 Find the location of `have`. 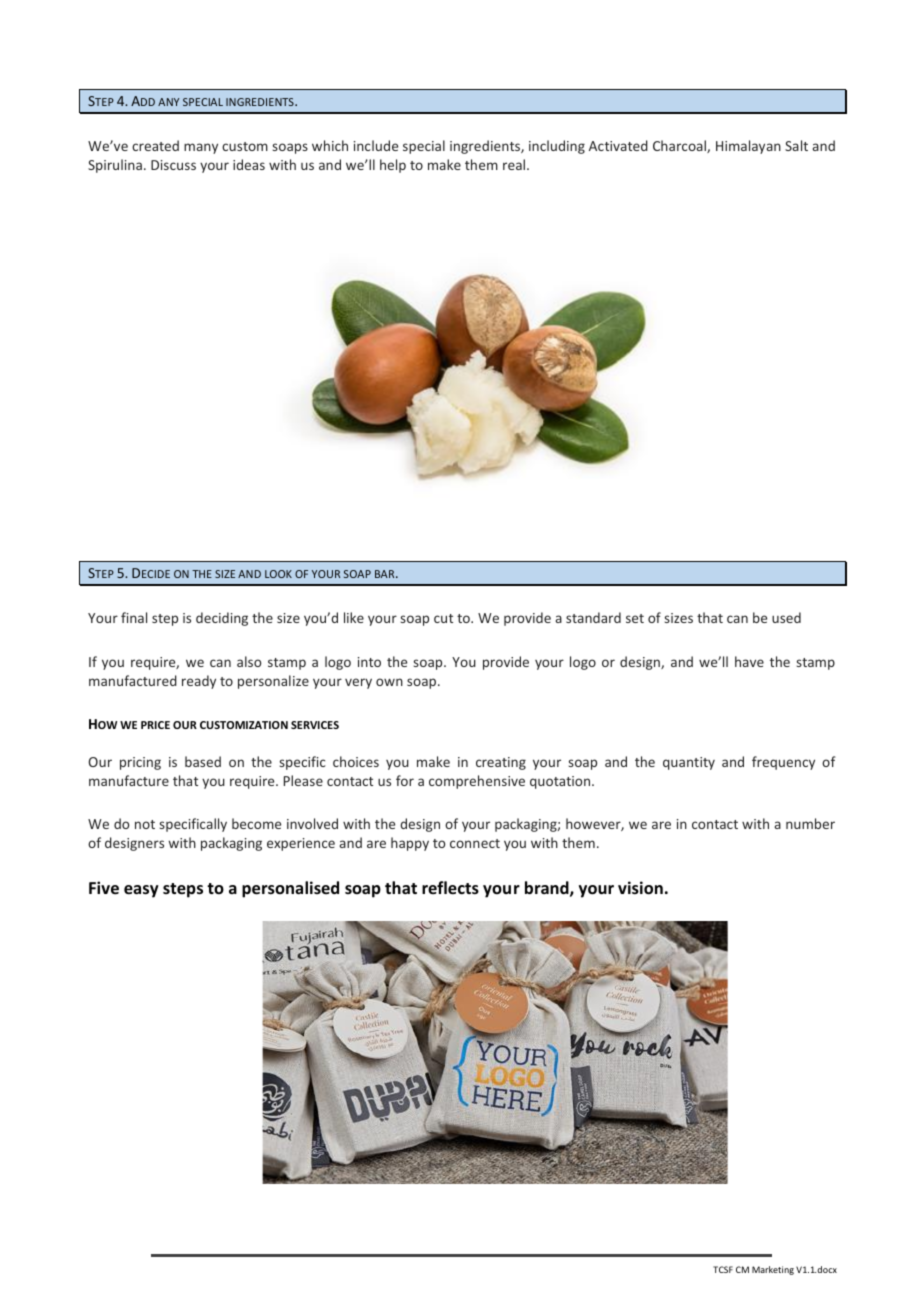

have is located at coordinates (749, 661).
